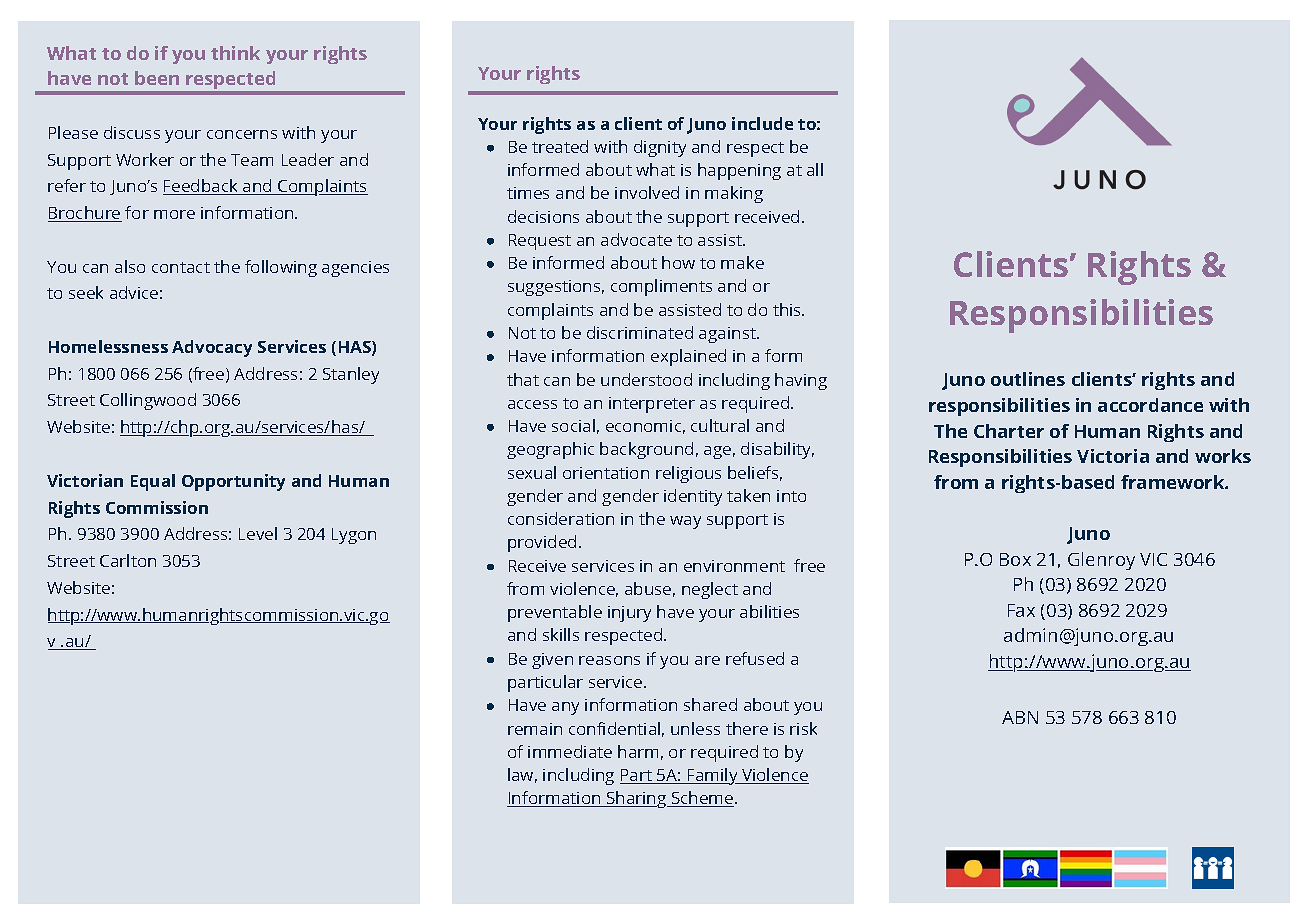 The image size is (1307, 924). Describe the element at coordinates (1009, 431) in the page. I see `Charter` at that location.
